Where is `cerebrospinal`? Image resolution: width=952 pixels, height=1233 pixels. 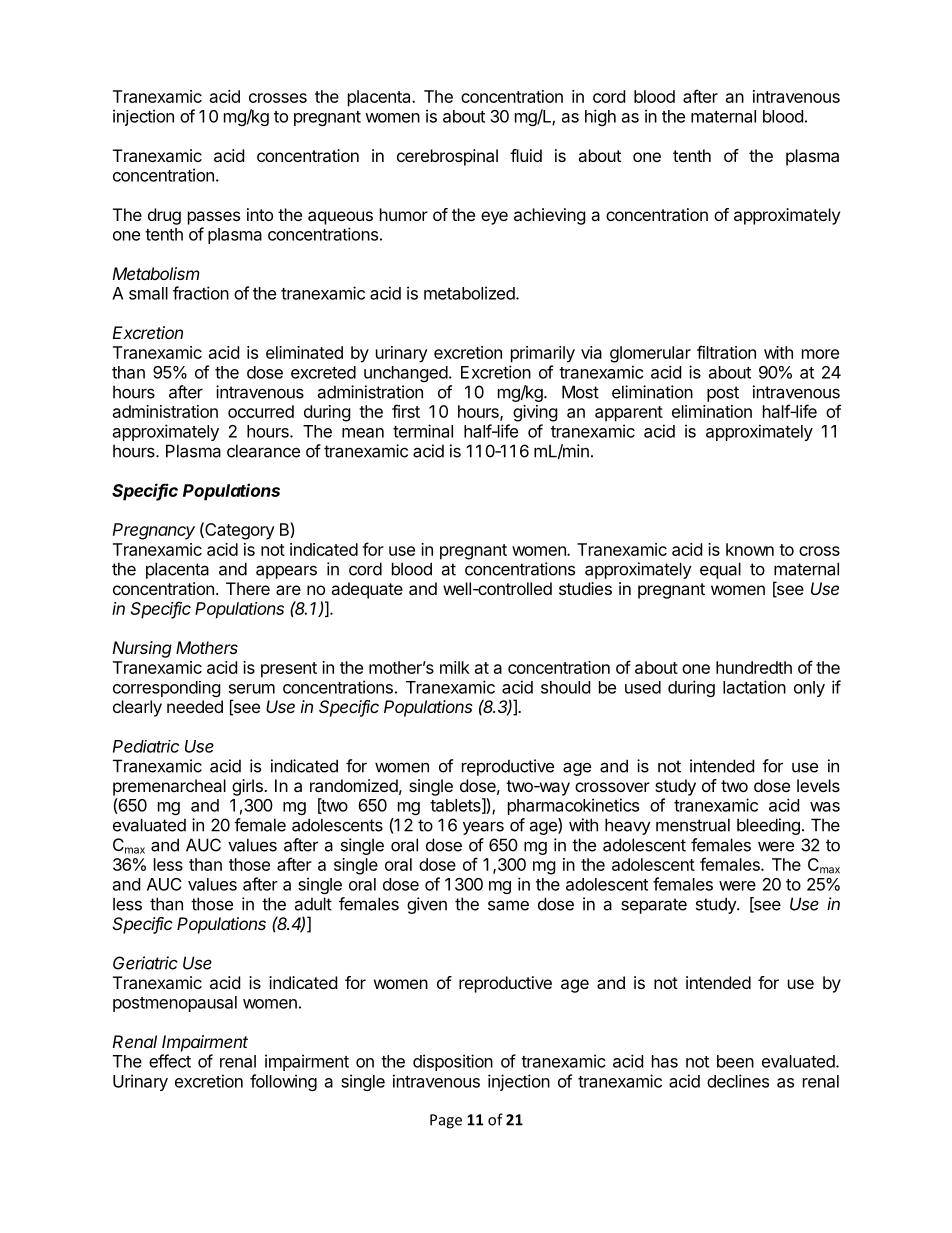
cerebrospinal is located at coordinates (447, 157).
